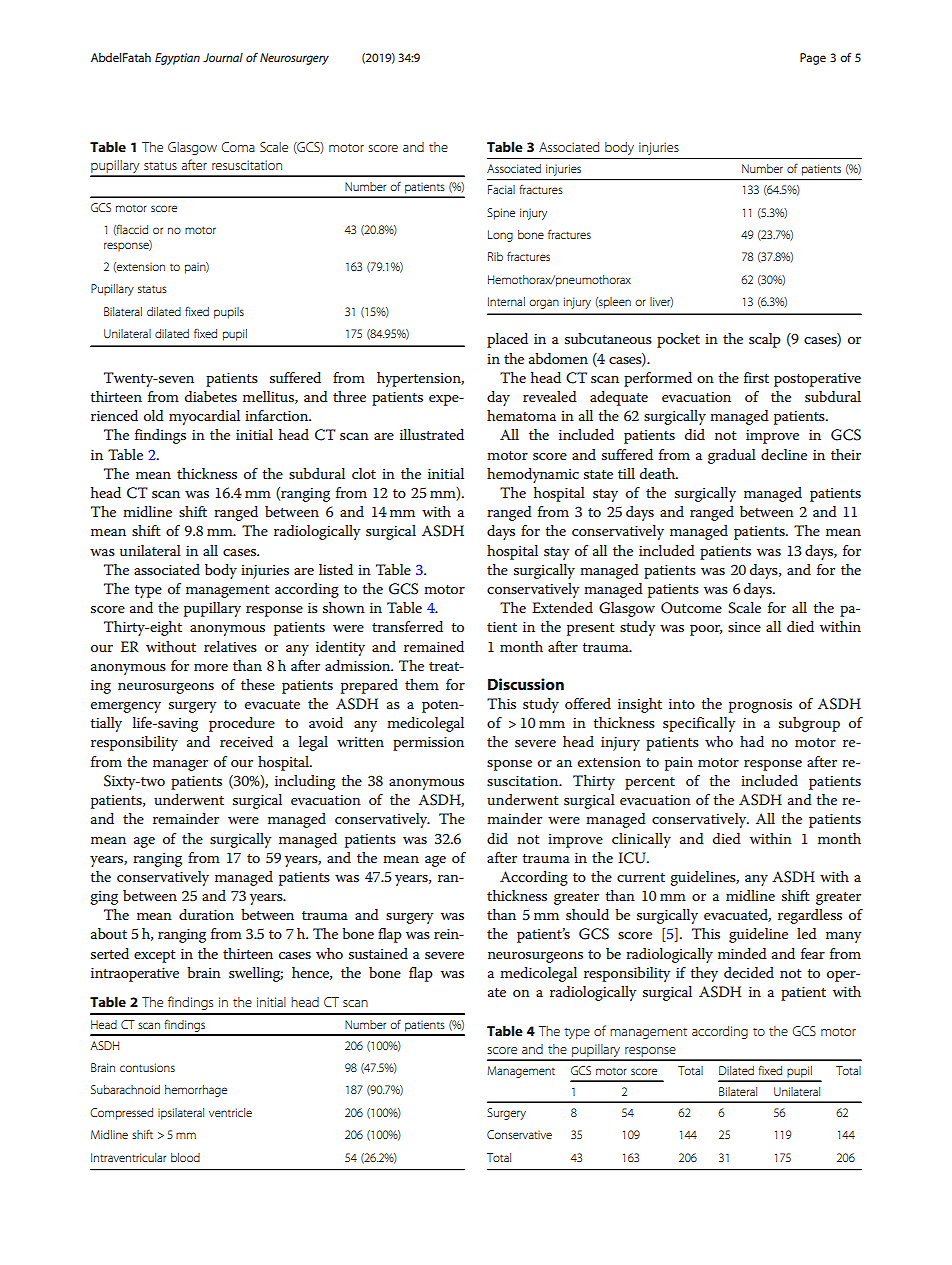 Image resolution: width=952 pixels, height=1265 pixels. Describe the element at coordinates (501, 189) in the page. I see `Facial` at that location.
